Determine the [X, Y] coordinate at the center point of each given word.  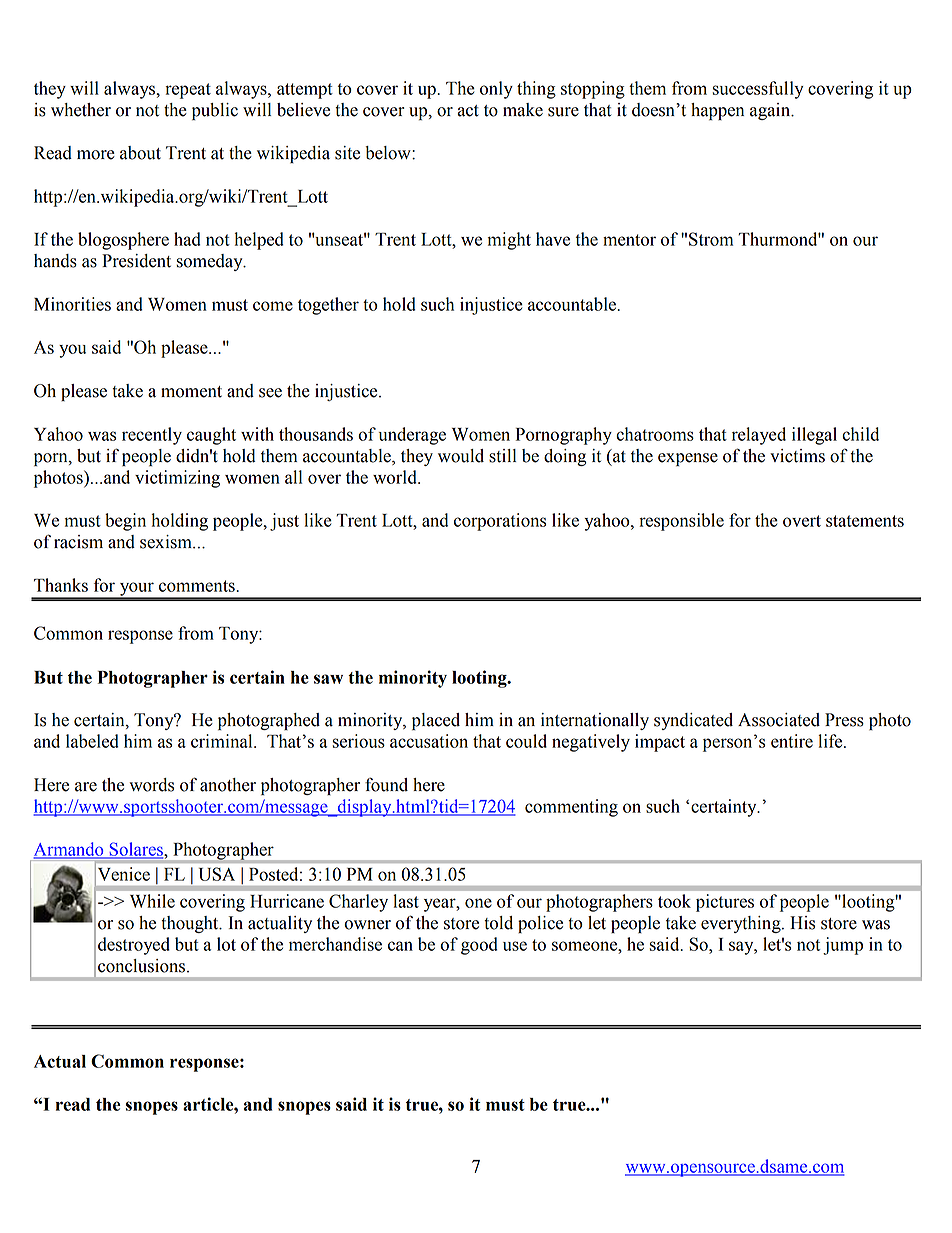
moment [191, 392]
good [479, 946]
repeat [188, 91]
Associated [779, 720]
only [496, 90]
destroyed [134, 946]
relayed [759, 436]
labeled [92, 741]
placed [436, 721]
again [771, 111]
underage [412, 436]
